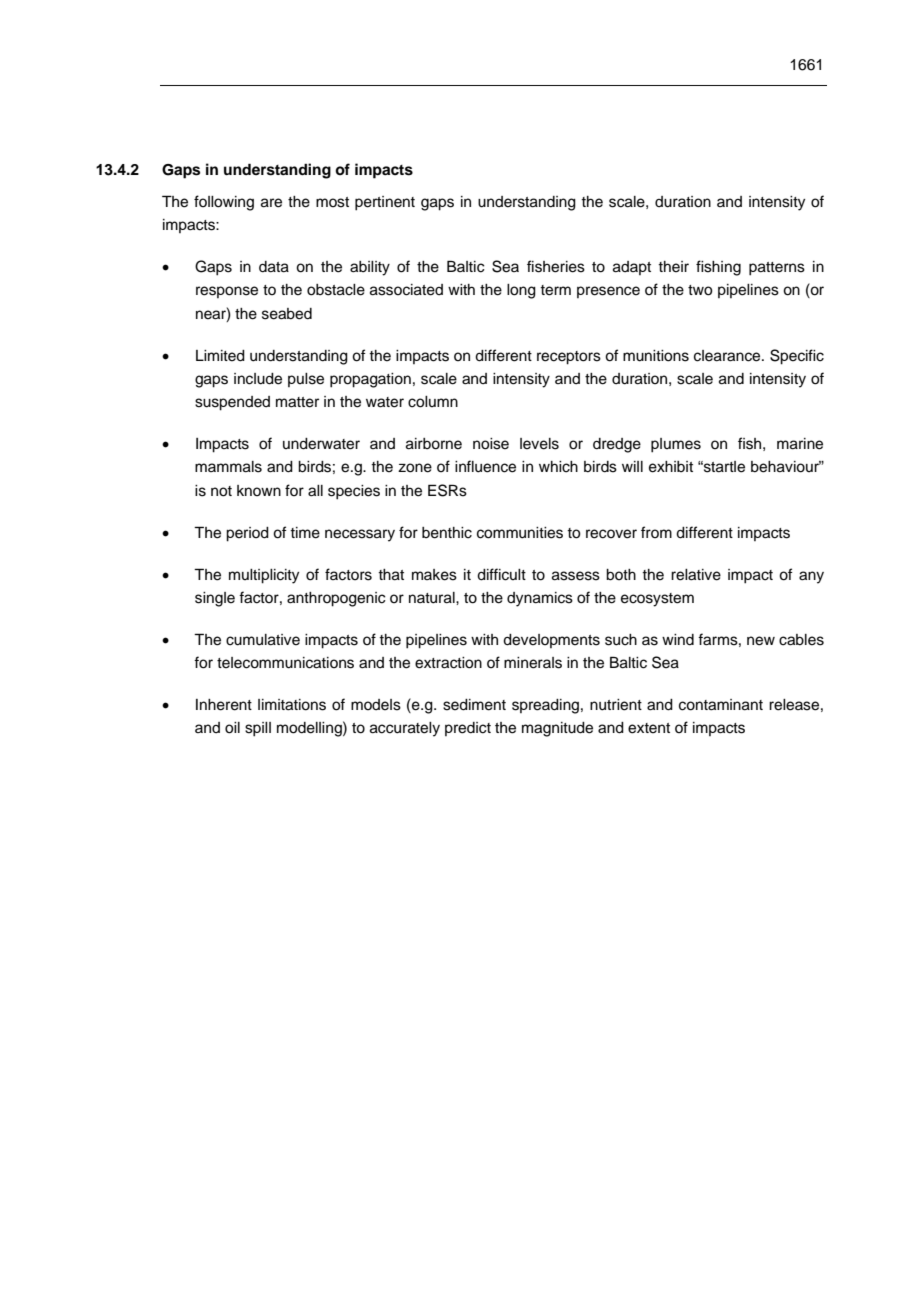 The width and height of the image is (924, 1308). What do you see at coordinates (761, 641) in the image?
I see `new` at bounding box center [761, 641].
